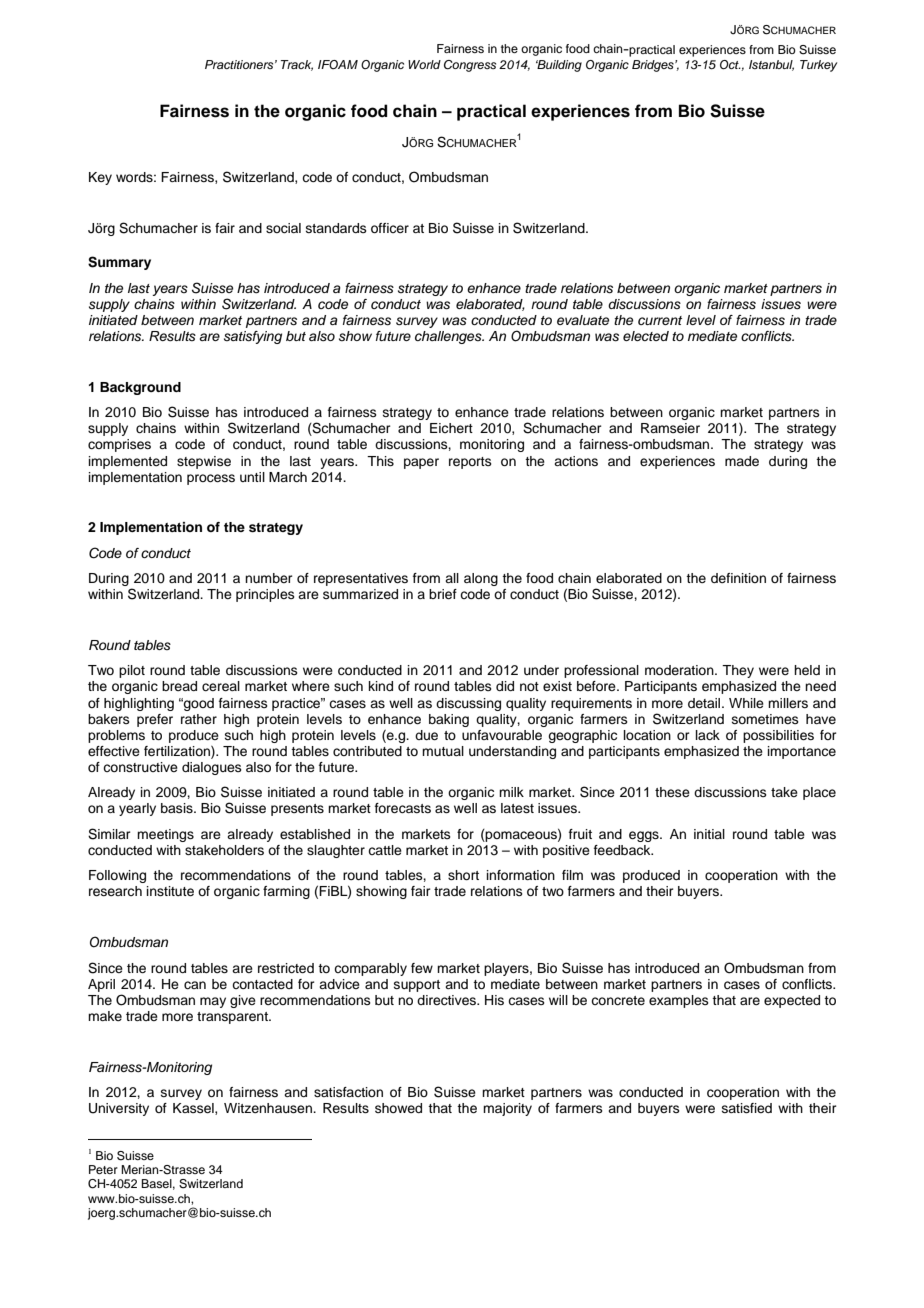 The image size is (924, 1308). I want to click on Oct, so click(730, 65).
